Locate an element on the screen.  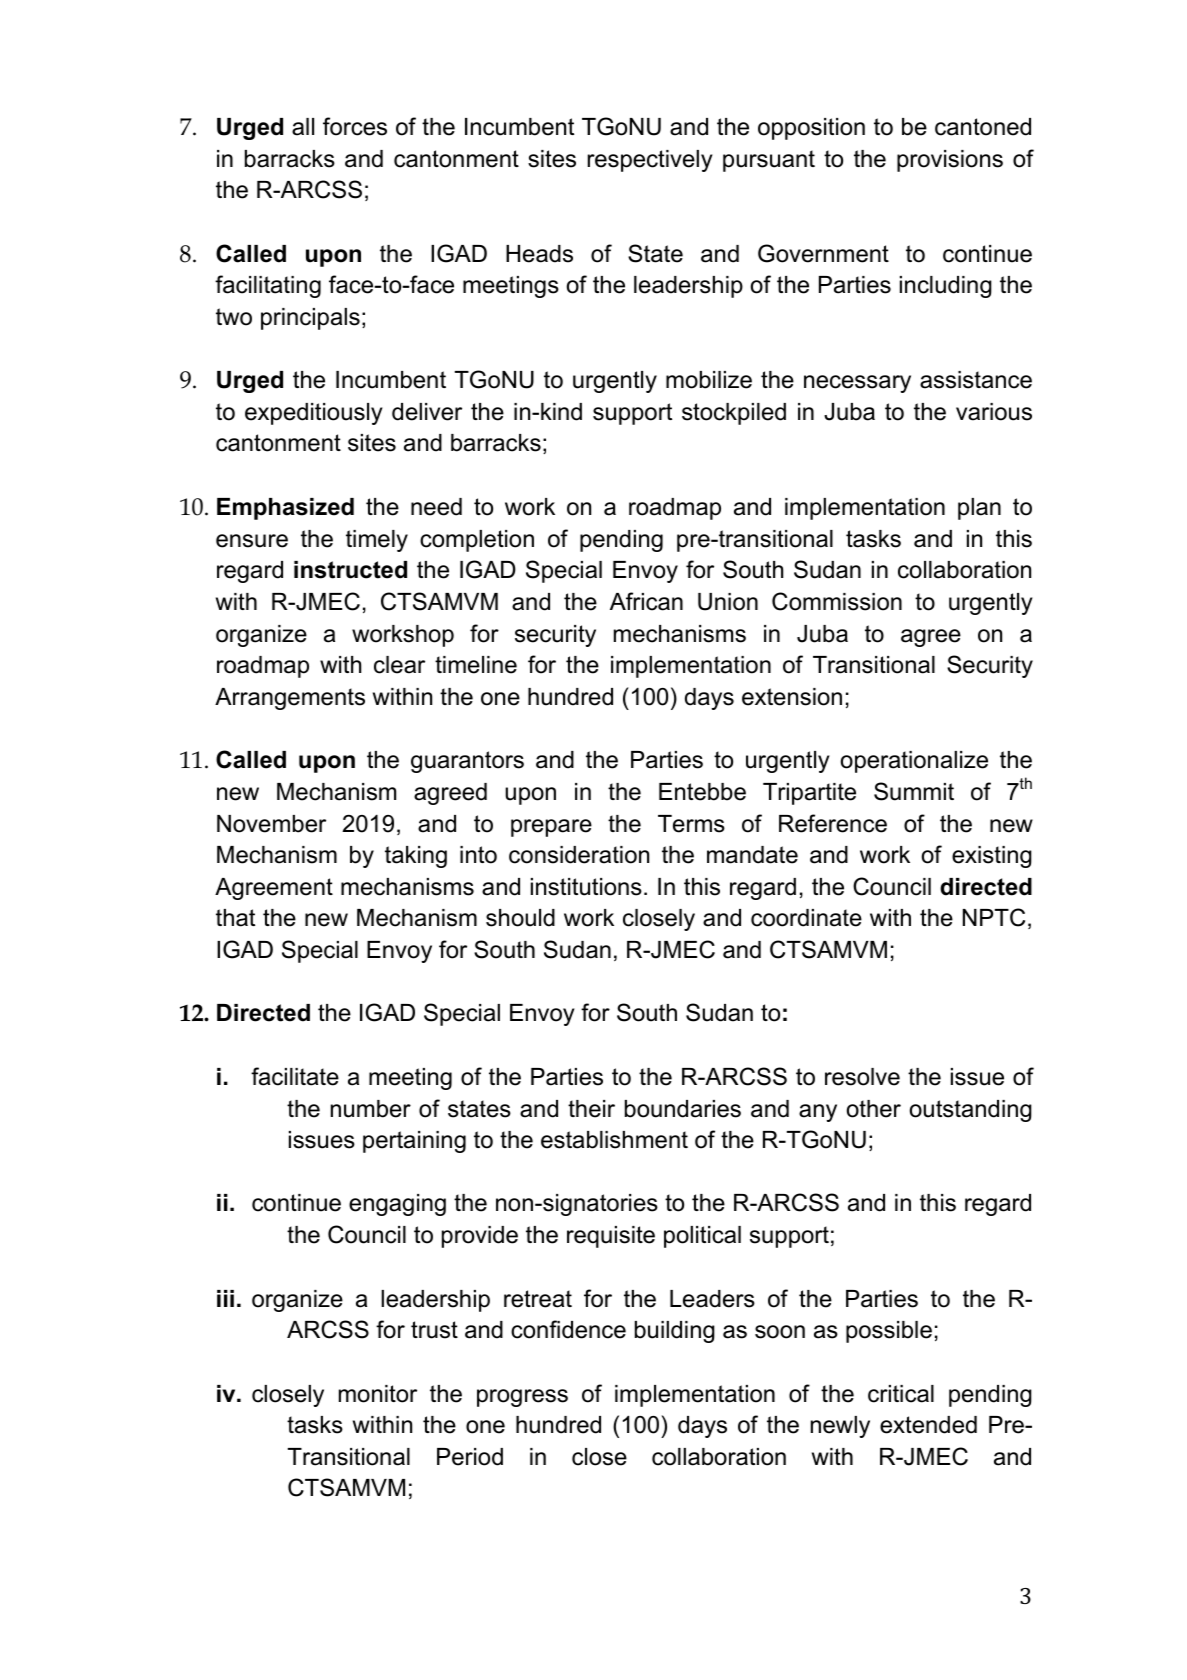
monitor is located at coordinates (378, 1394).
